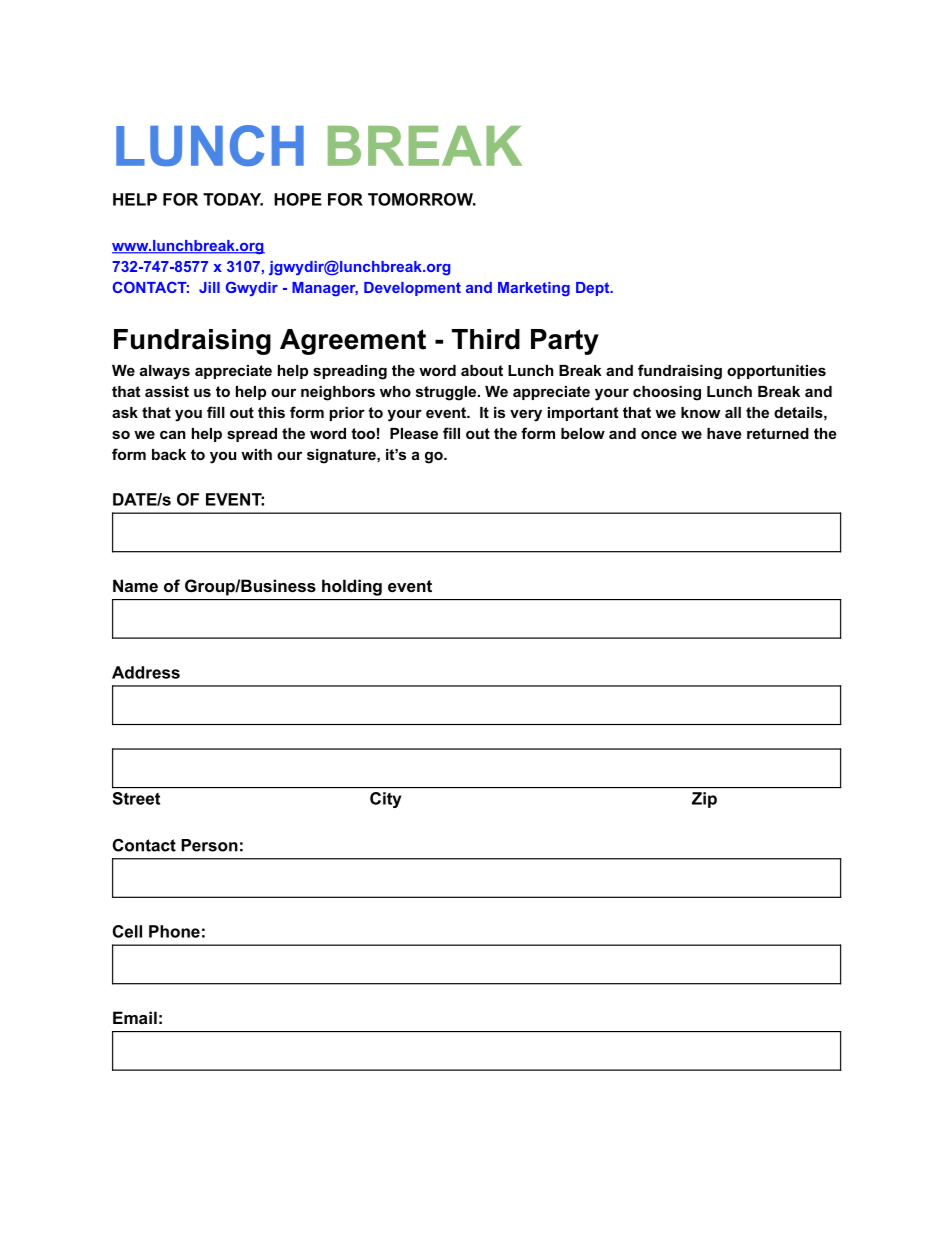 Image resolution: width=952 pixels, height=1233 pixels. Describe the element at coordinates (135, 585) in the document. I see `Name` at that location.
